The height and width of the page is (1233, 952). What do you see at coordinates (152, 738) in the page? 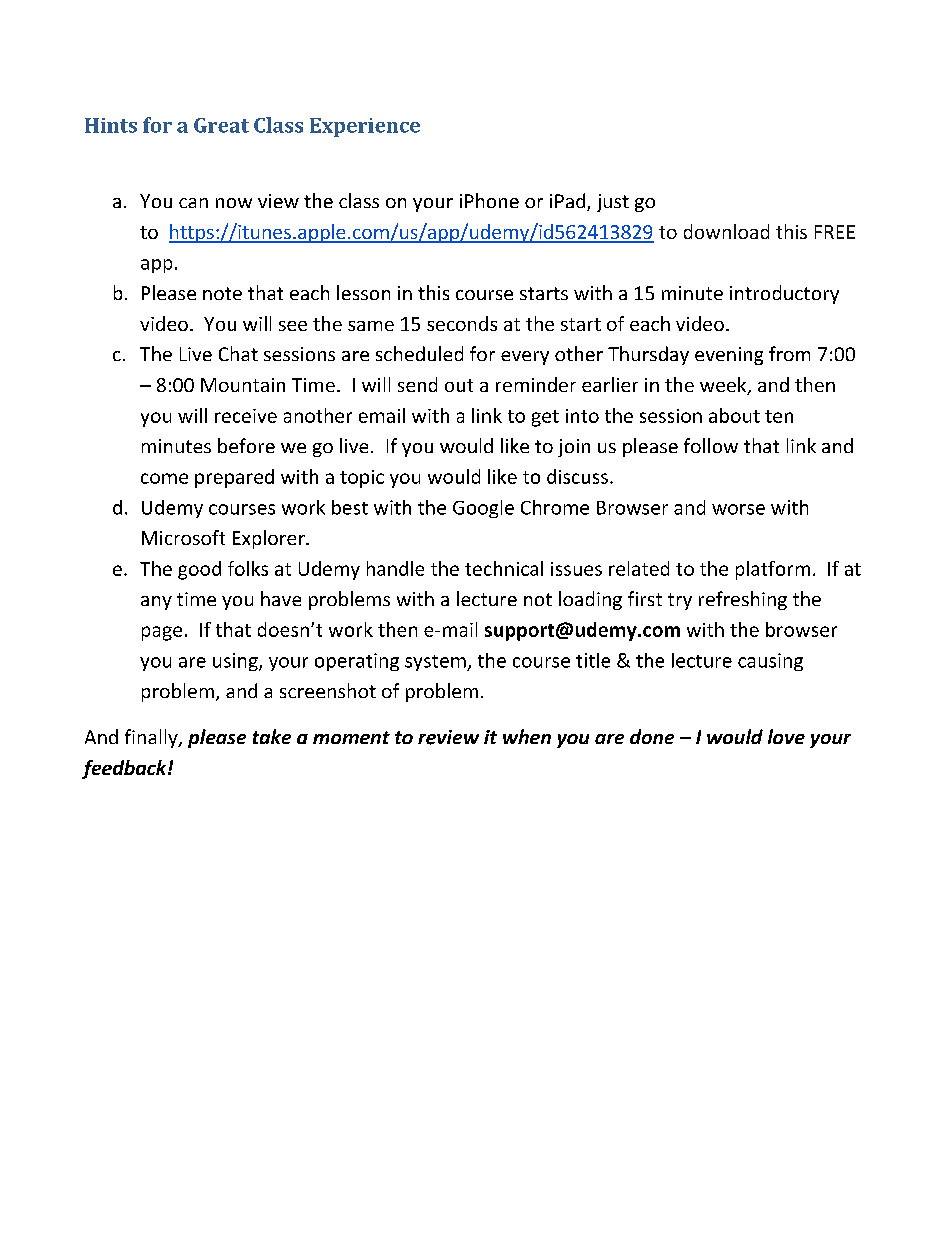
I see `finally` at bounding box center [152, 738].
